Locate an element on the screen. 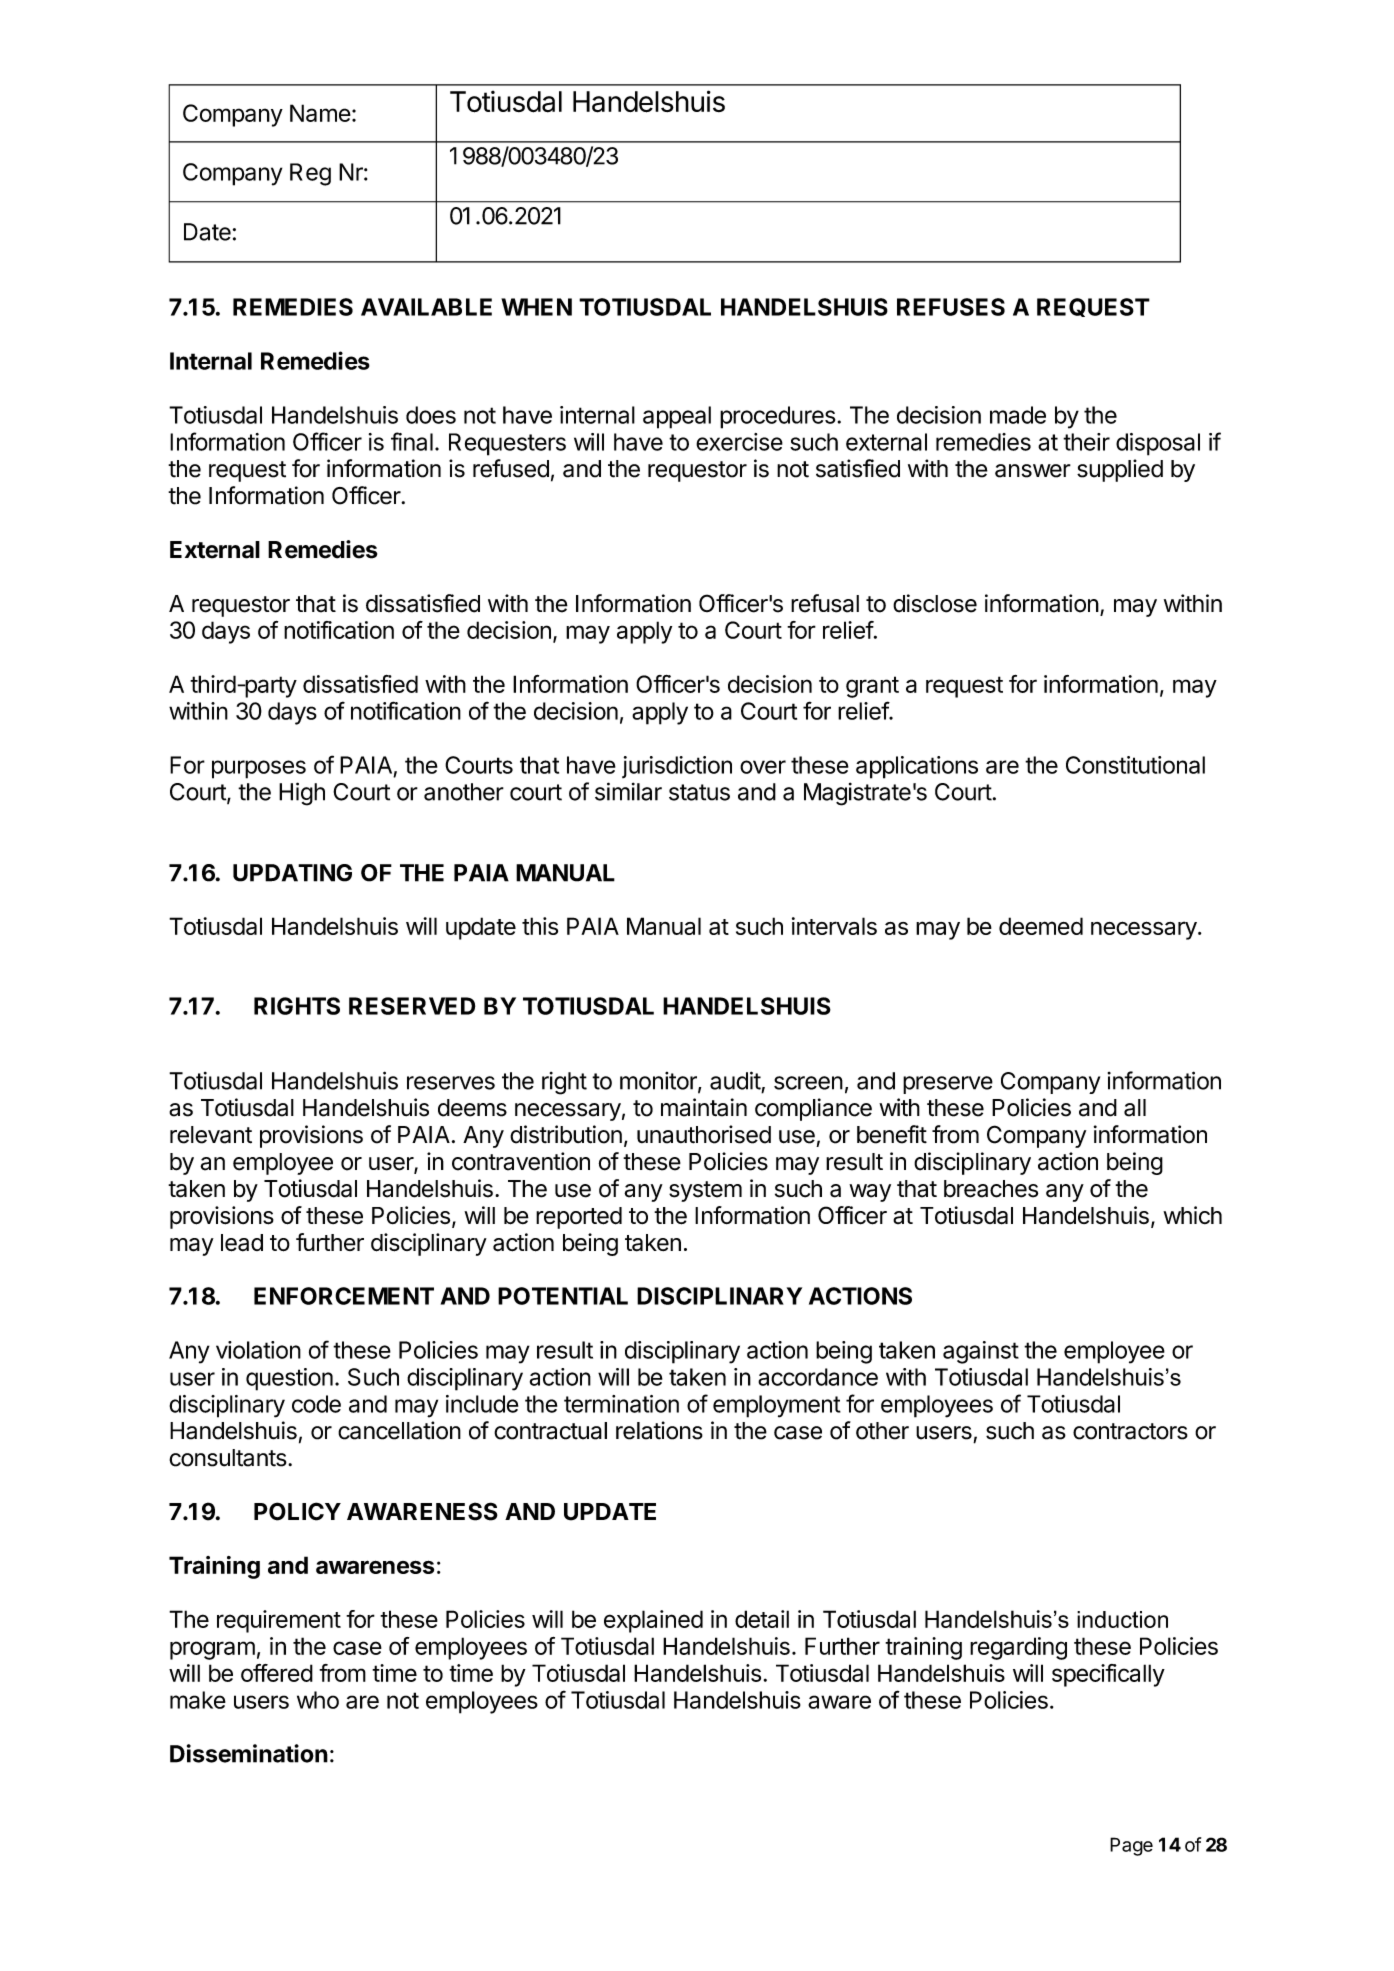 Image resolution: width=1394 pixels, height=1971 pixels. Dissemination is located at coordinates (249, 1753).
